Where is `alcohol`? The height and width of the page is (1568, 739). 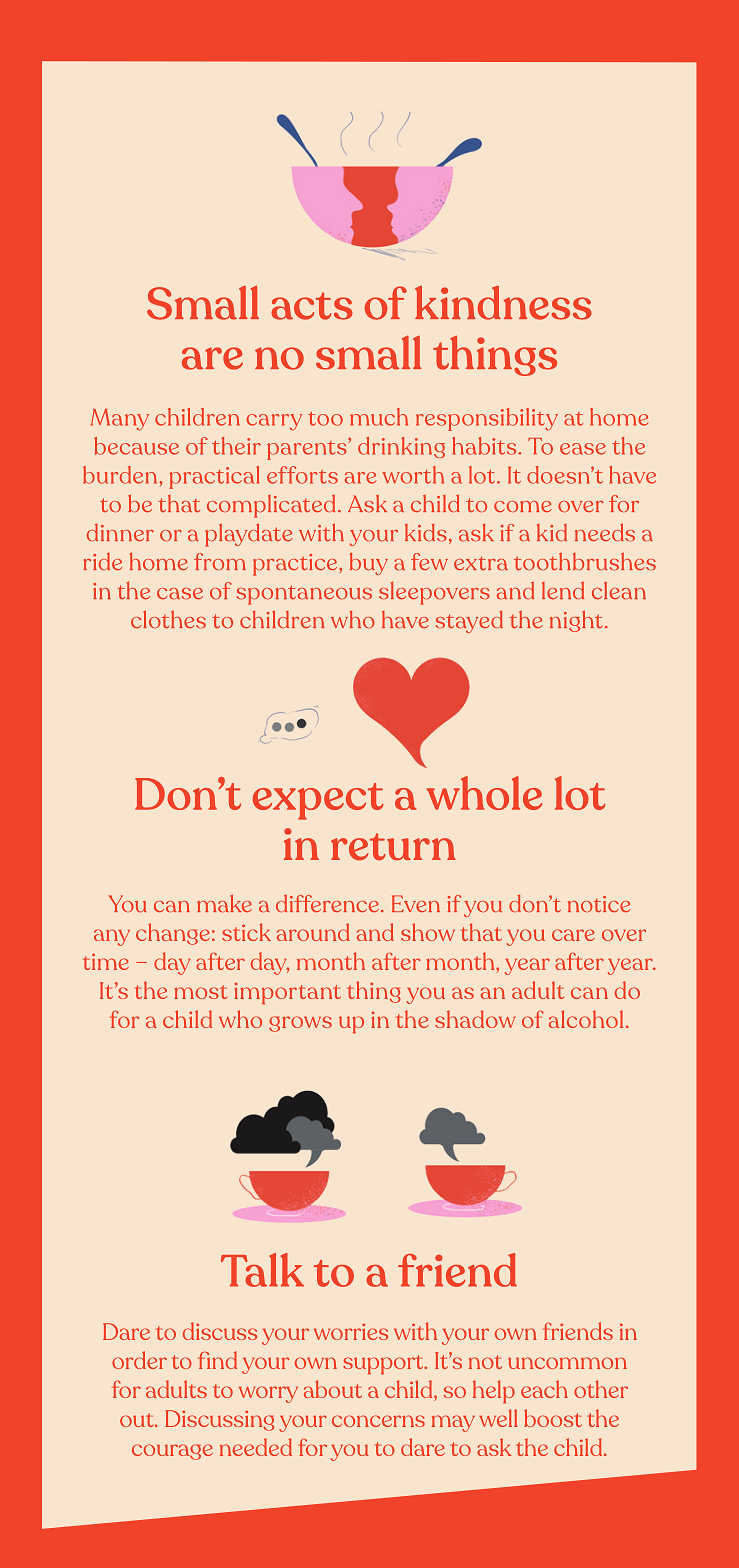 alcohol is located at coordinates (586, 1019).
